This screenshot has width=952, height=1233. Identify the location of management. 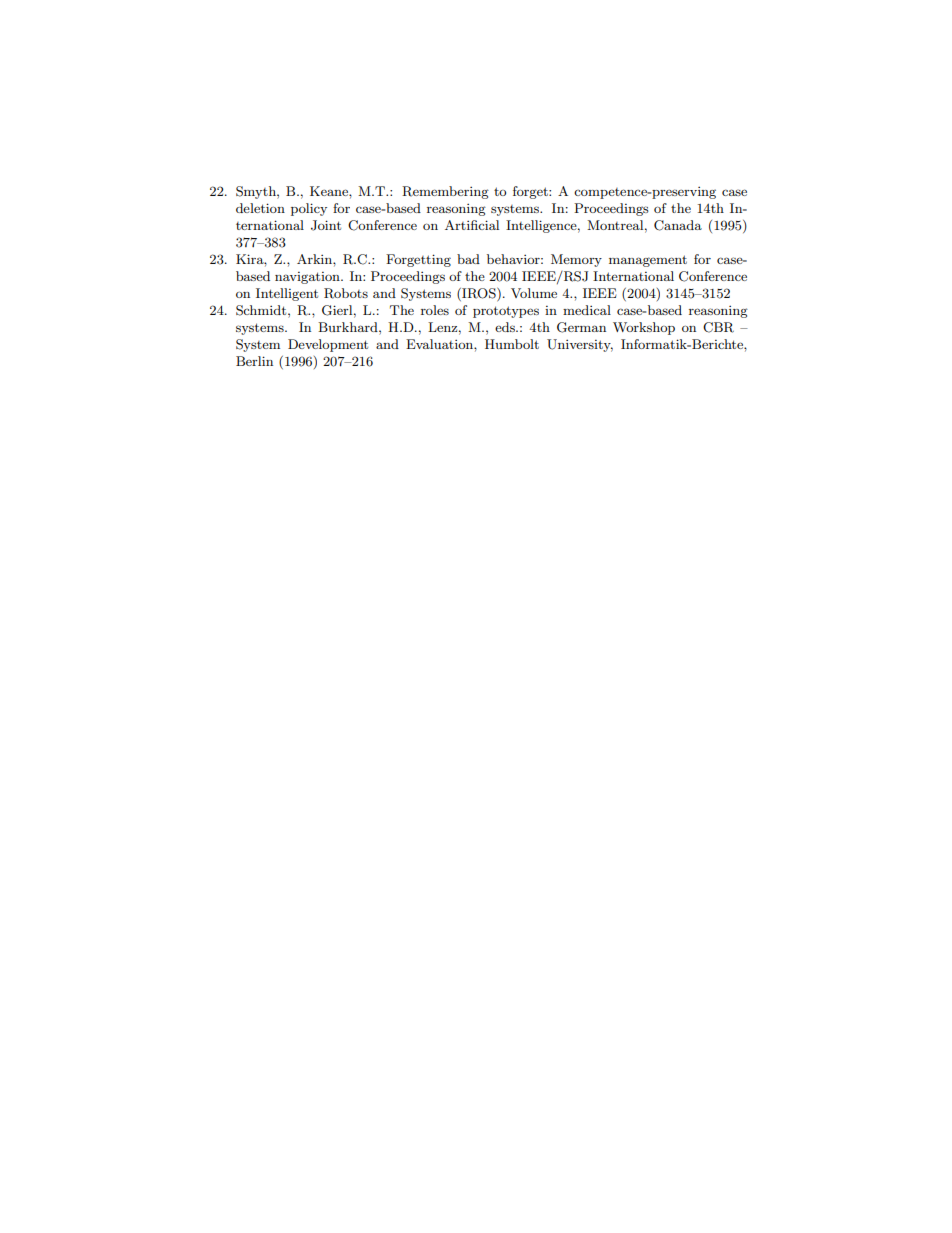
(648, 261).
